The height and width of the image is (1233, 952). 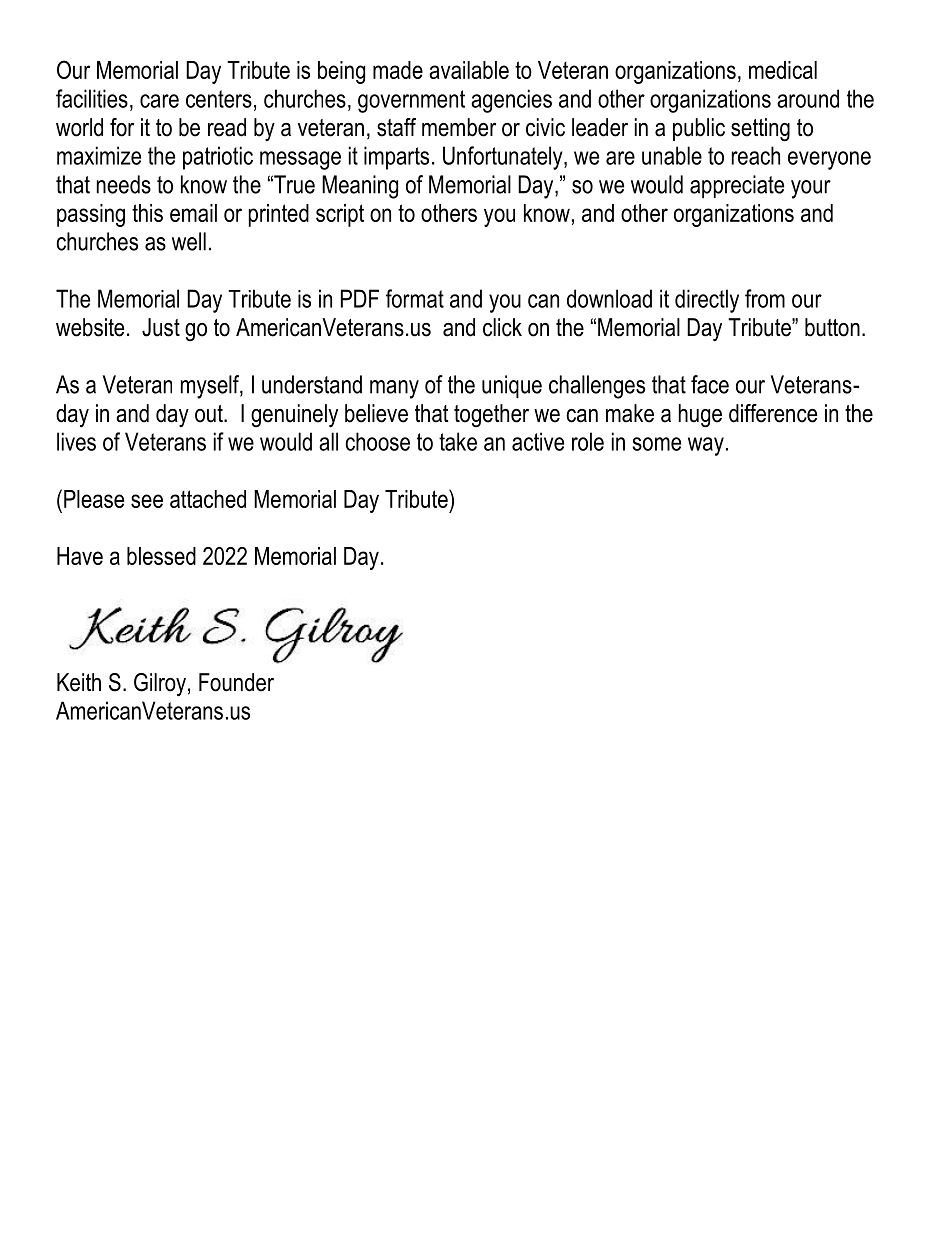 I want to click on Keith, so click(x=79, y=682).
